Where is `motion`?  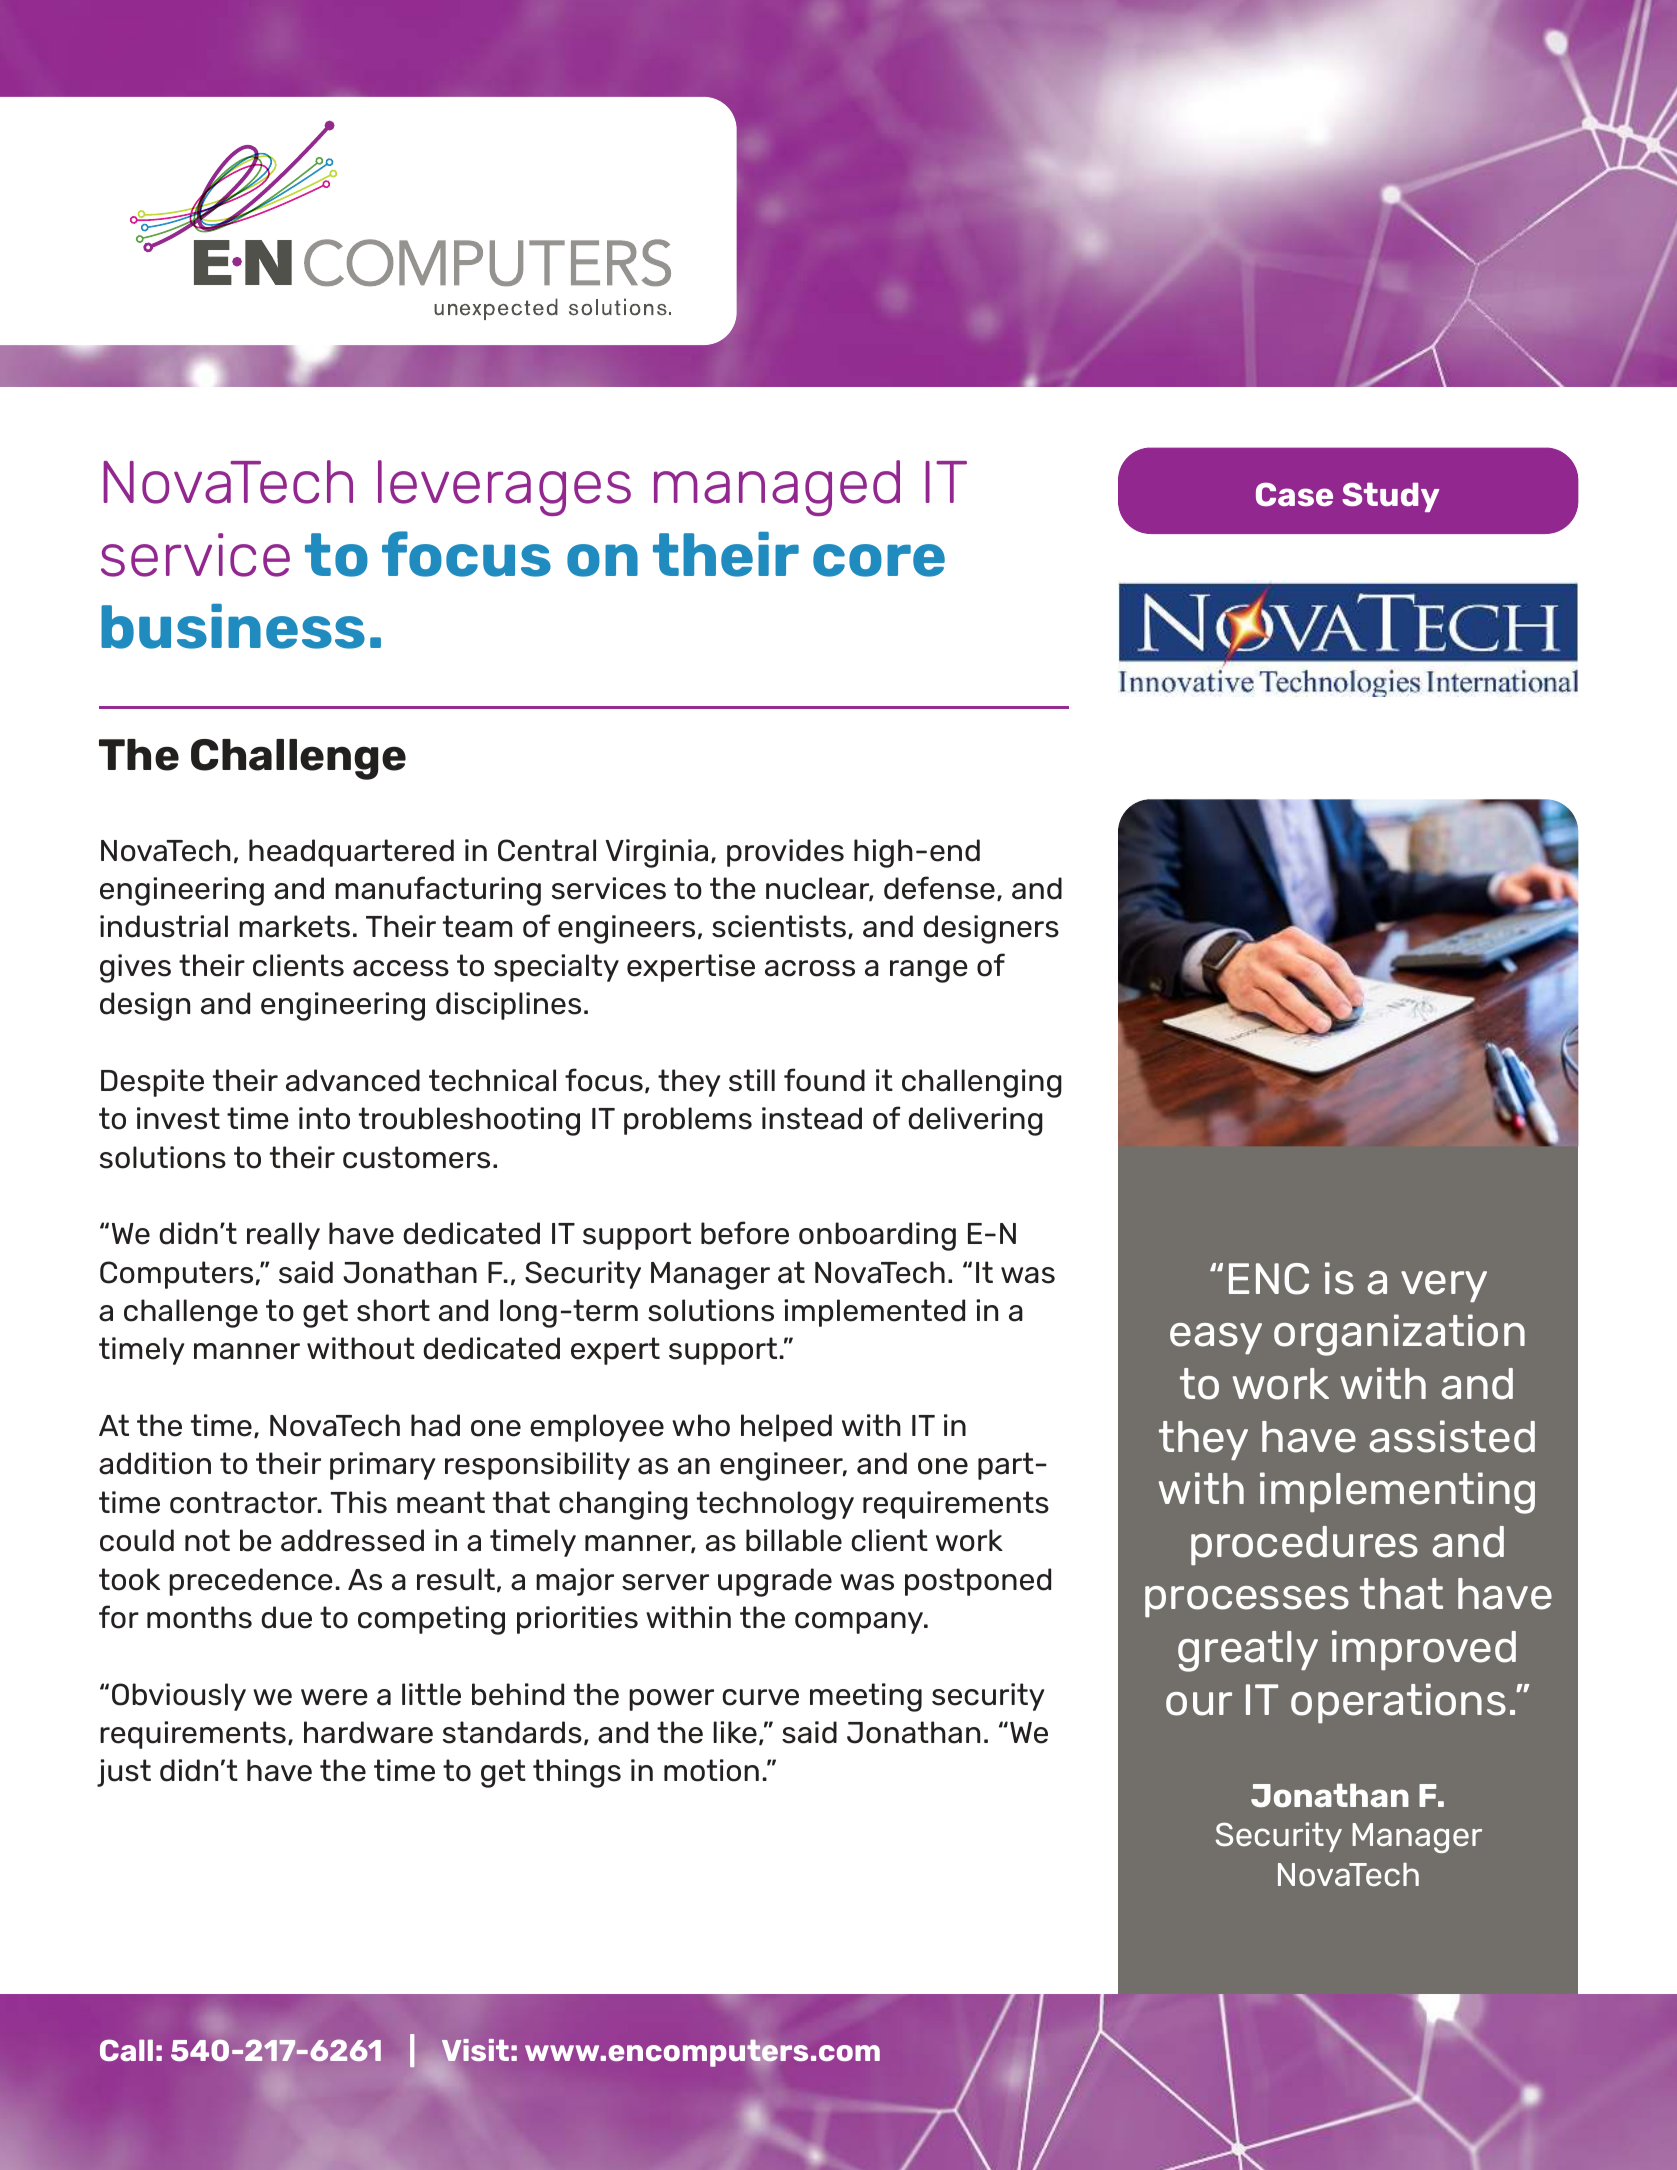 motion is located at coordinates (711, 1770).
